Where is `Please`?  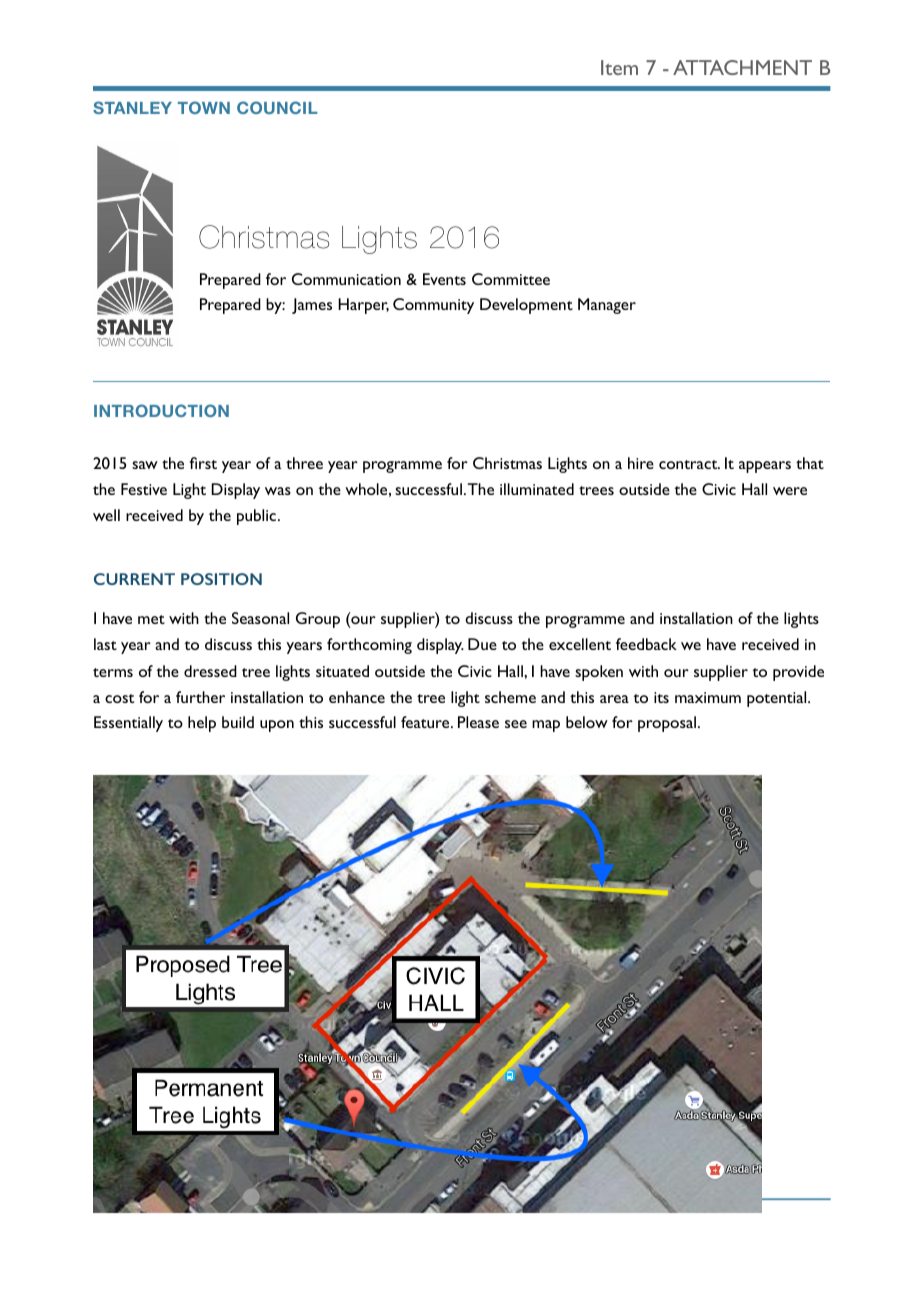
Please is located at coordinates (478, 722).
